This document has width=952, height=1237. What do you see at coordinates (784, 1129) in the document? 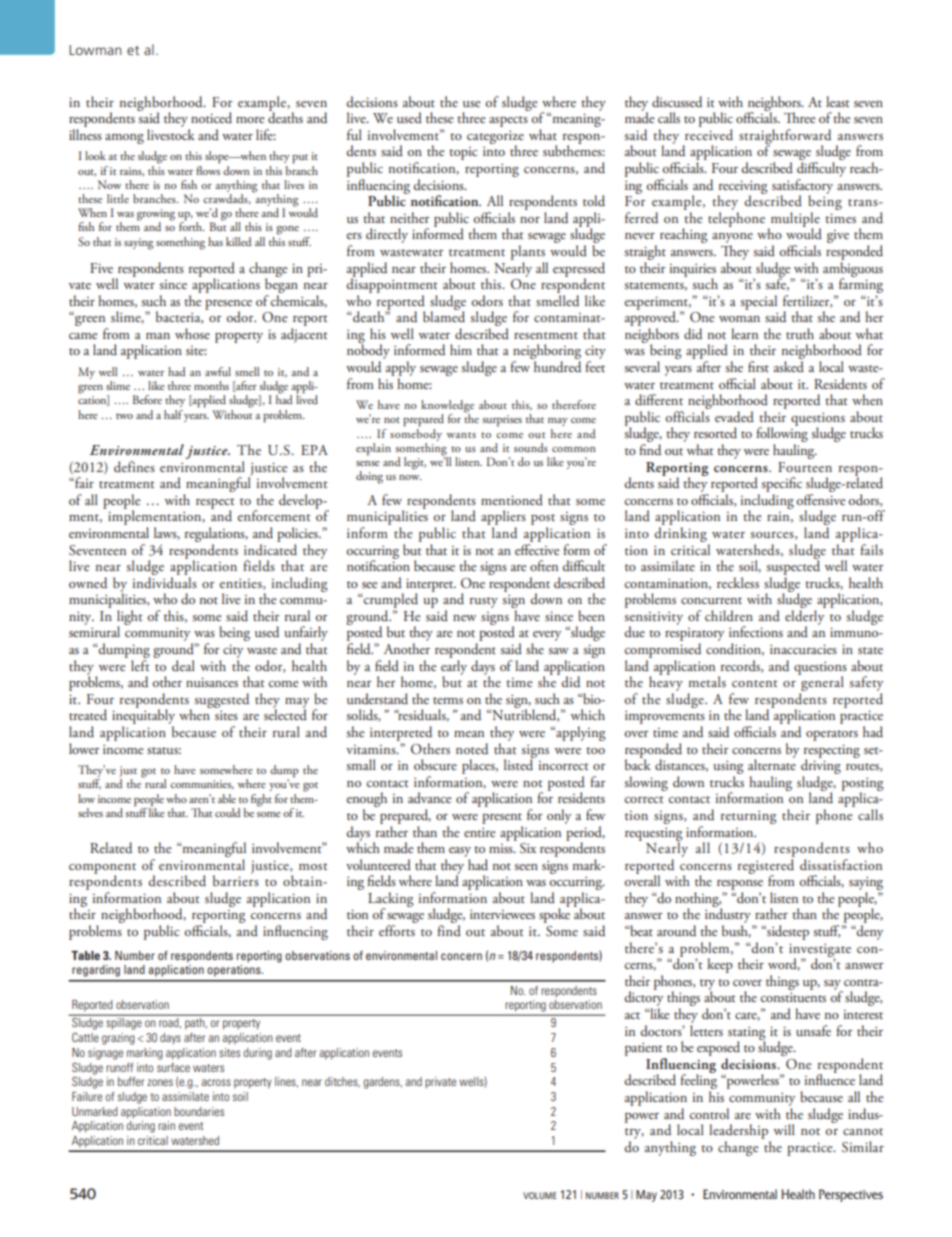
I see `will` at bounding box center [784, 1129].
